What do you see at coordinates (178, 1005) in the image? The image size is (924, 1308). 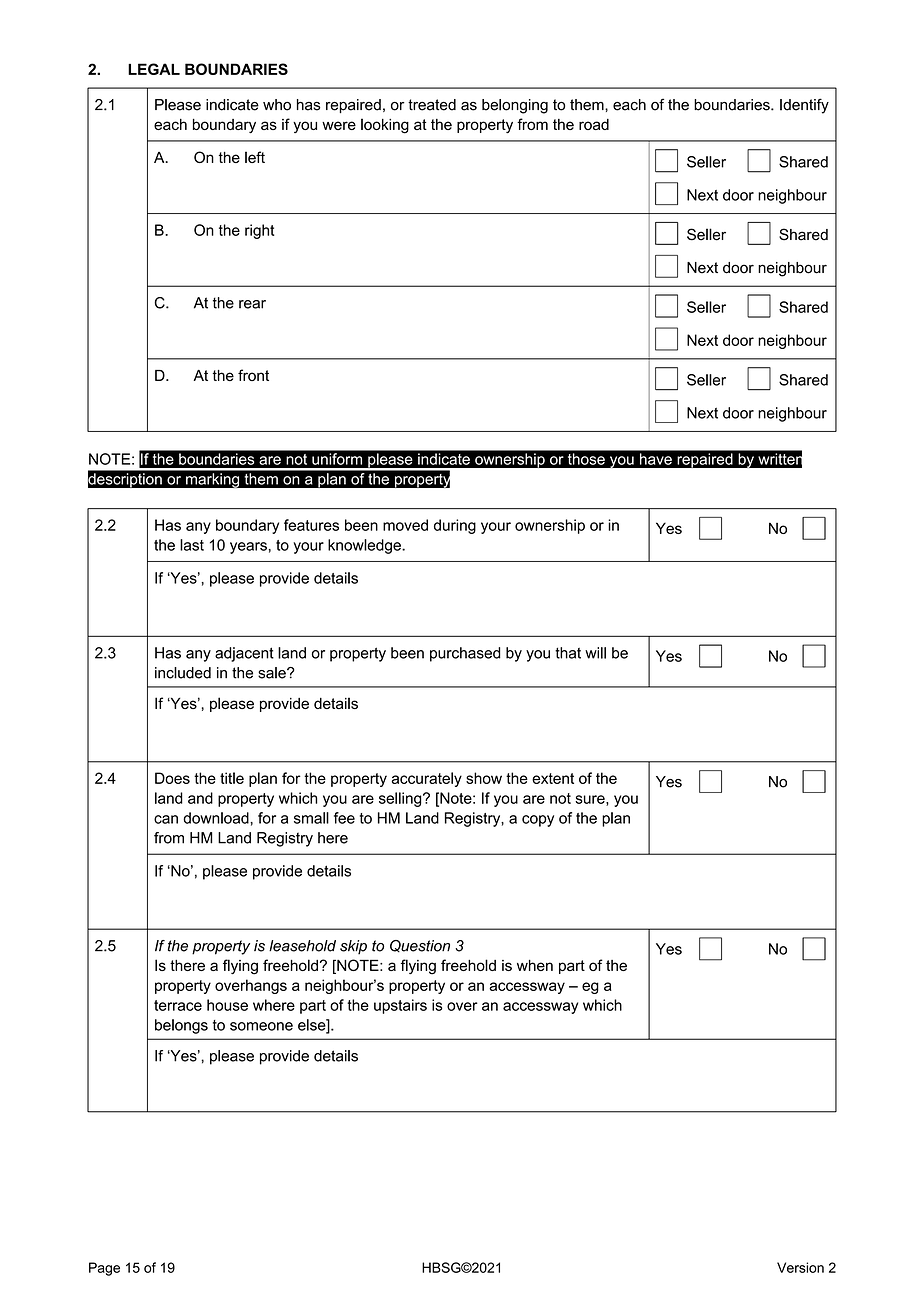 I see `terrace` at bounding box center [178, 1005].
